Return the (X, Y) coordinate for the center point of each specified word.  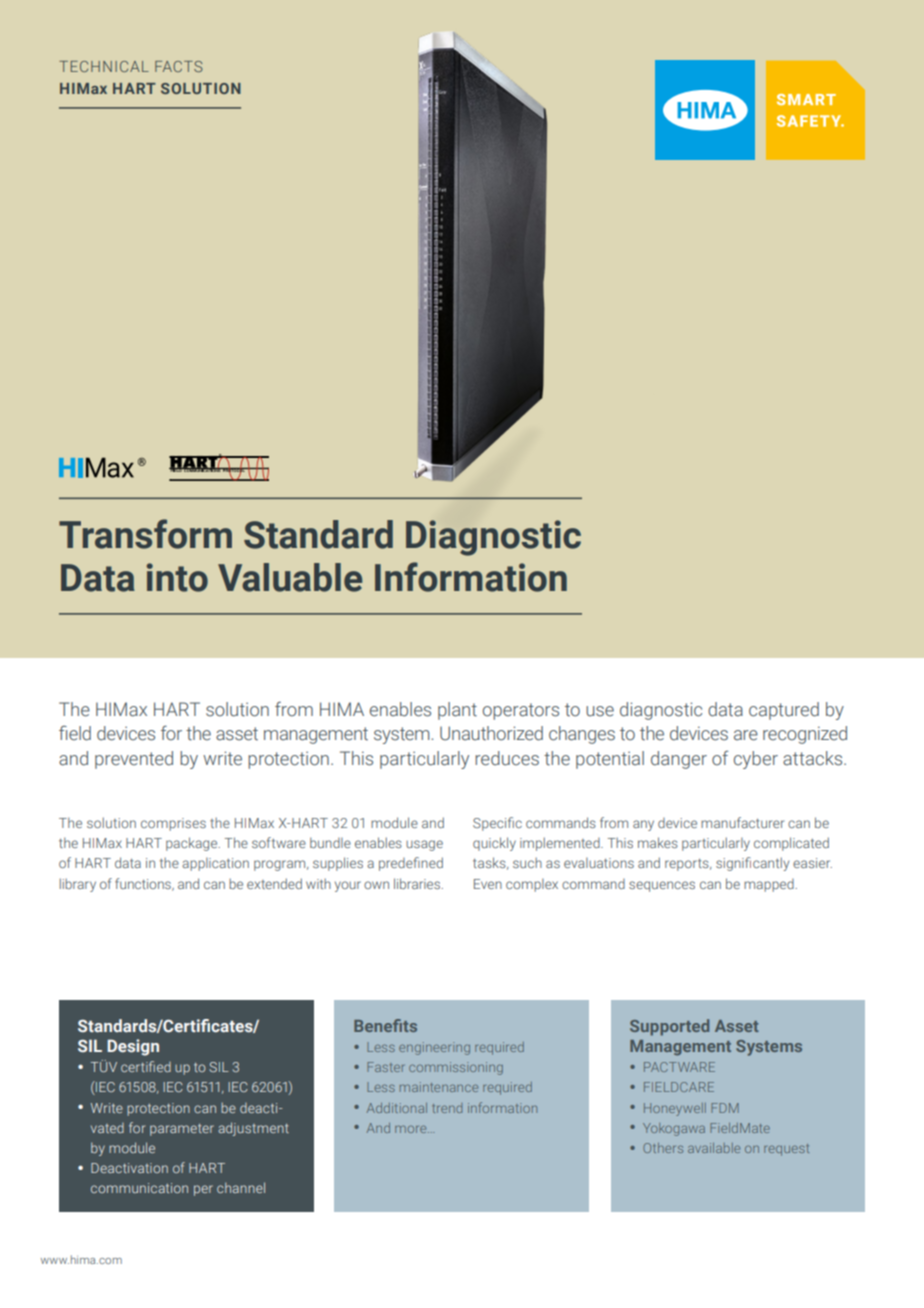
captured (784, 711)
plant (457, 711)
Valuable (290, 577)
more (412, 1129)
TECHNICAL (104, 66)
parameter (182, 1129)
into (177, 577)
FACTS (178, 66)
